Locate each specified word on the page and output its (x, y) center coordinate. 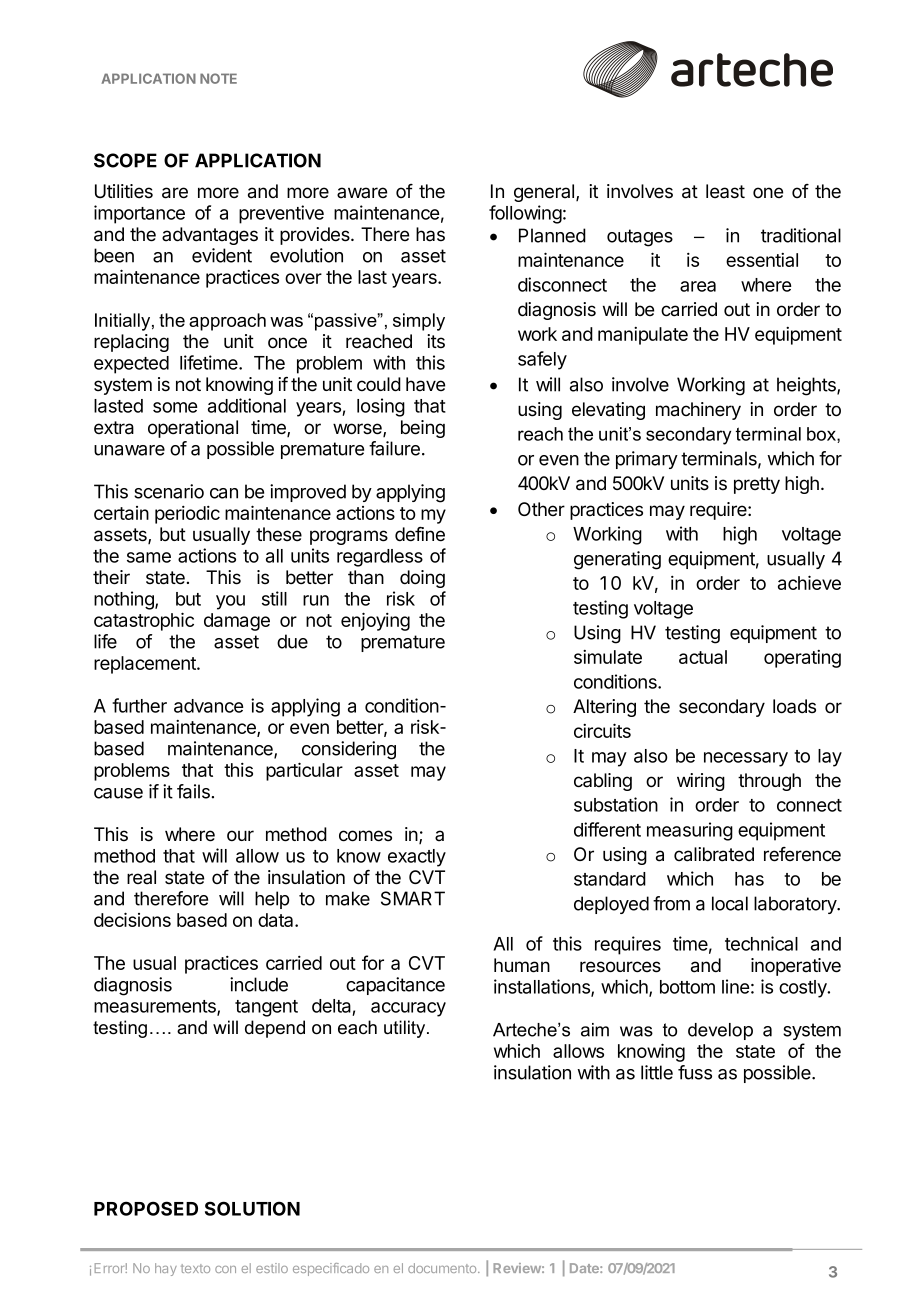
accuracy (408, 1009)
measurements (156, 1007)
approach (227, 322)
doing (422, 579)
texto (195, 1268)
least (725, 191)
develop (720, 1031)
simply (419, 322)
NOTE (218, 78)
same (149, 557)
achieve (809, 582)
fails (193, 791)
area (698, 286)
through (769, 782)
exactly (417, 858)
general (545, 193)
